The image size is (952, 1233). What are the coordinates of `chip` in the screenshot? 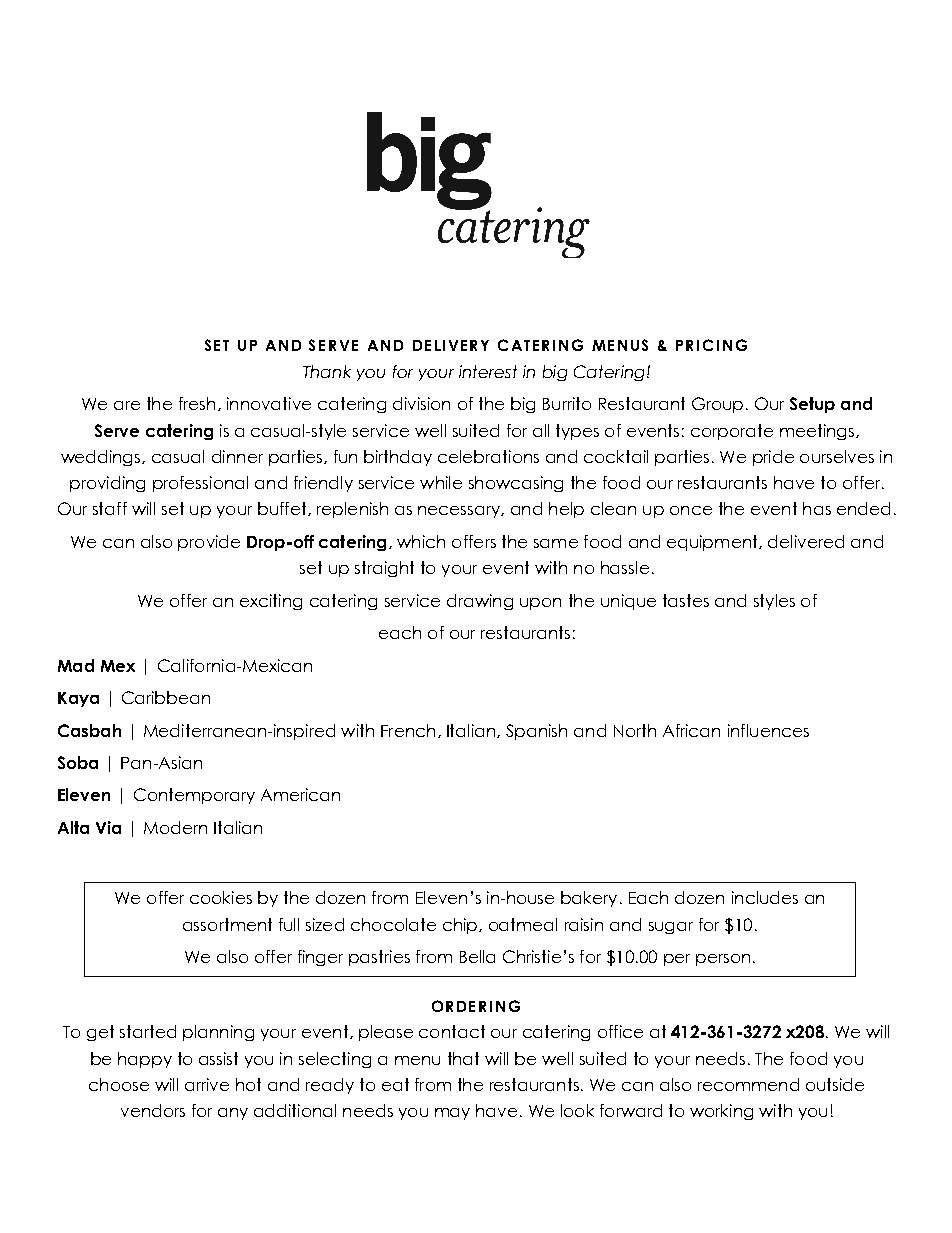 It's located at (461, 926).
